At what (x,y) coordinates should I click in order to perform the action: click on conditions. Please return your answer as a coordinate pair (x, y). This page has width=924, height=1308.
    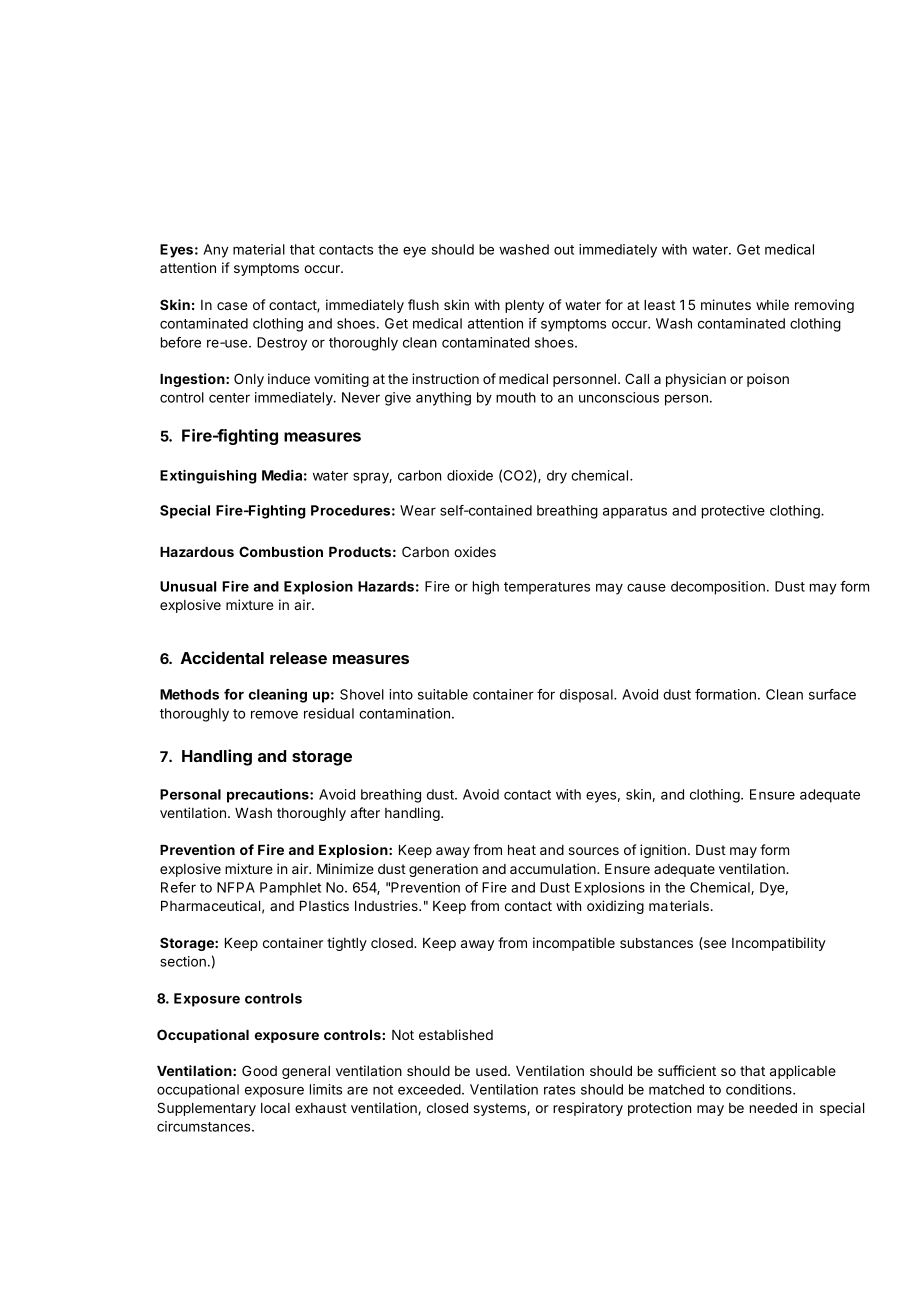
    Looking at the image, I should click on (760, 1089).
